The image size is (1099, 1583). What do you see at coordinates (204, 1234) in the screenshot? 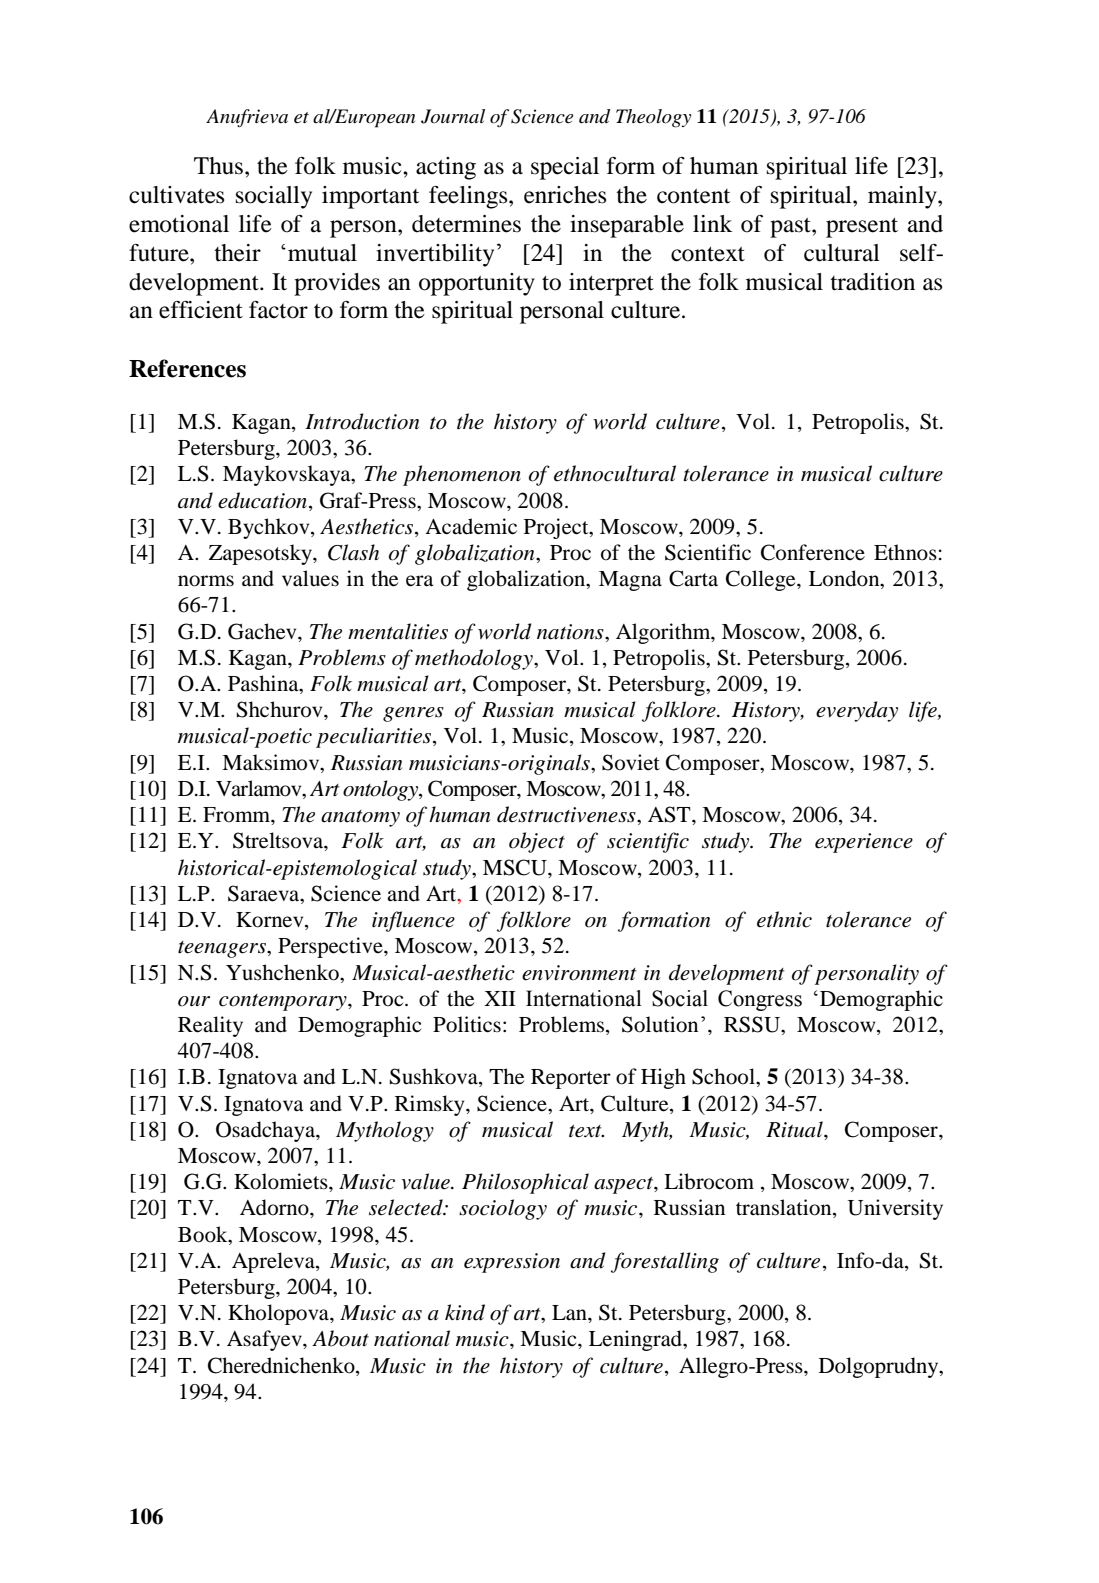
I see `Book` at bounding box center [204, 1234].
